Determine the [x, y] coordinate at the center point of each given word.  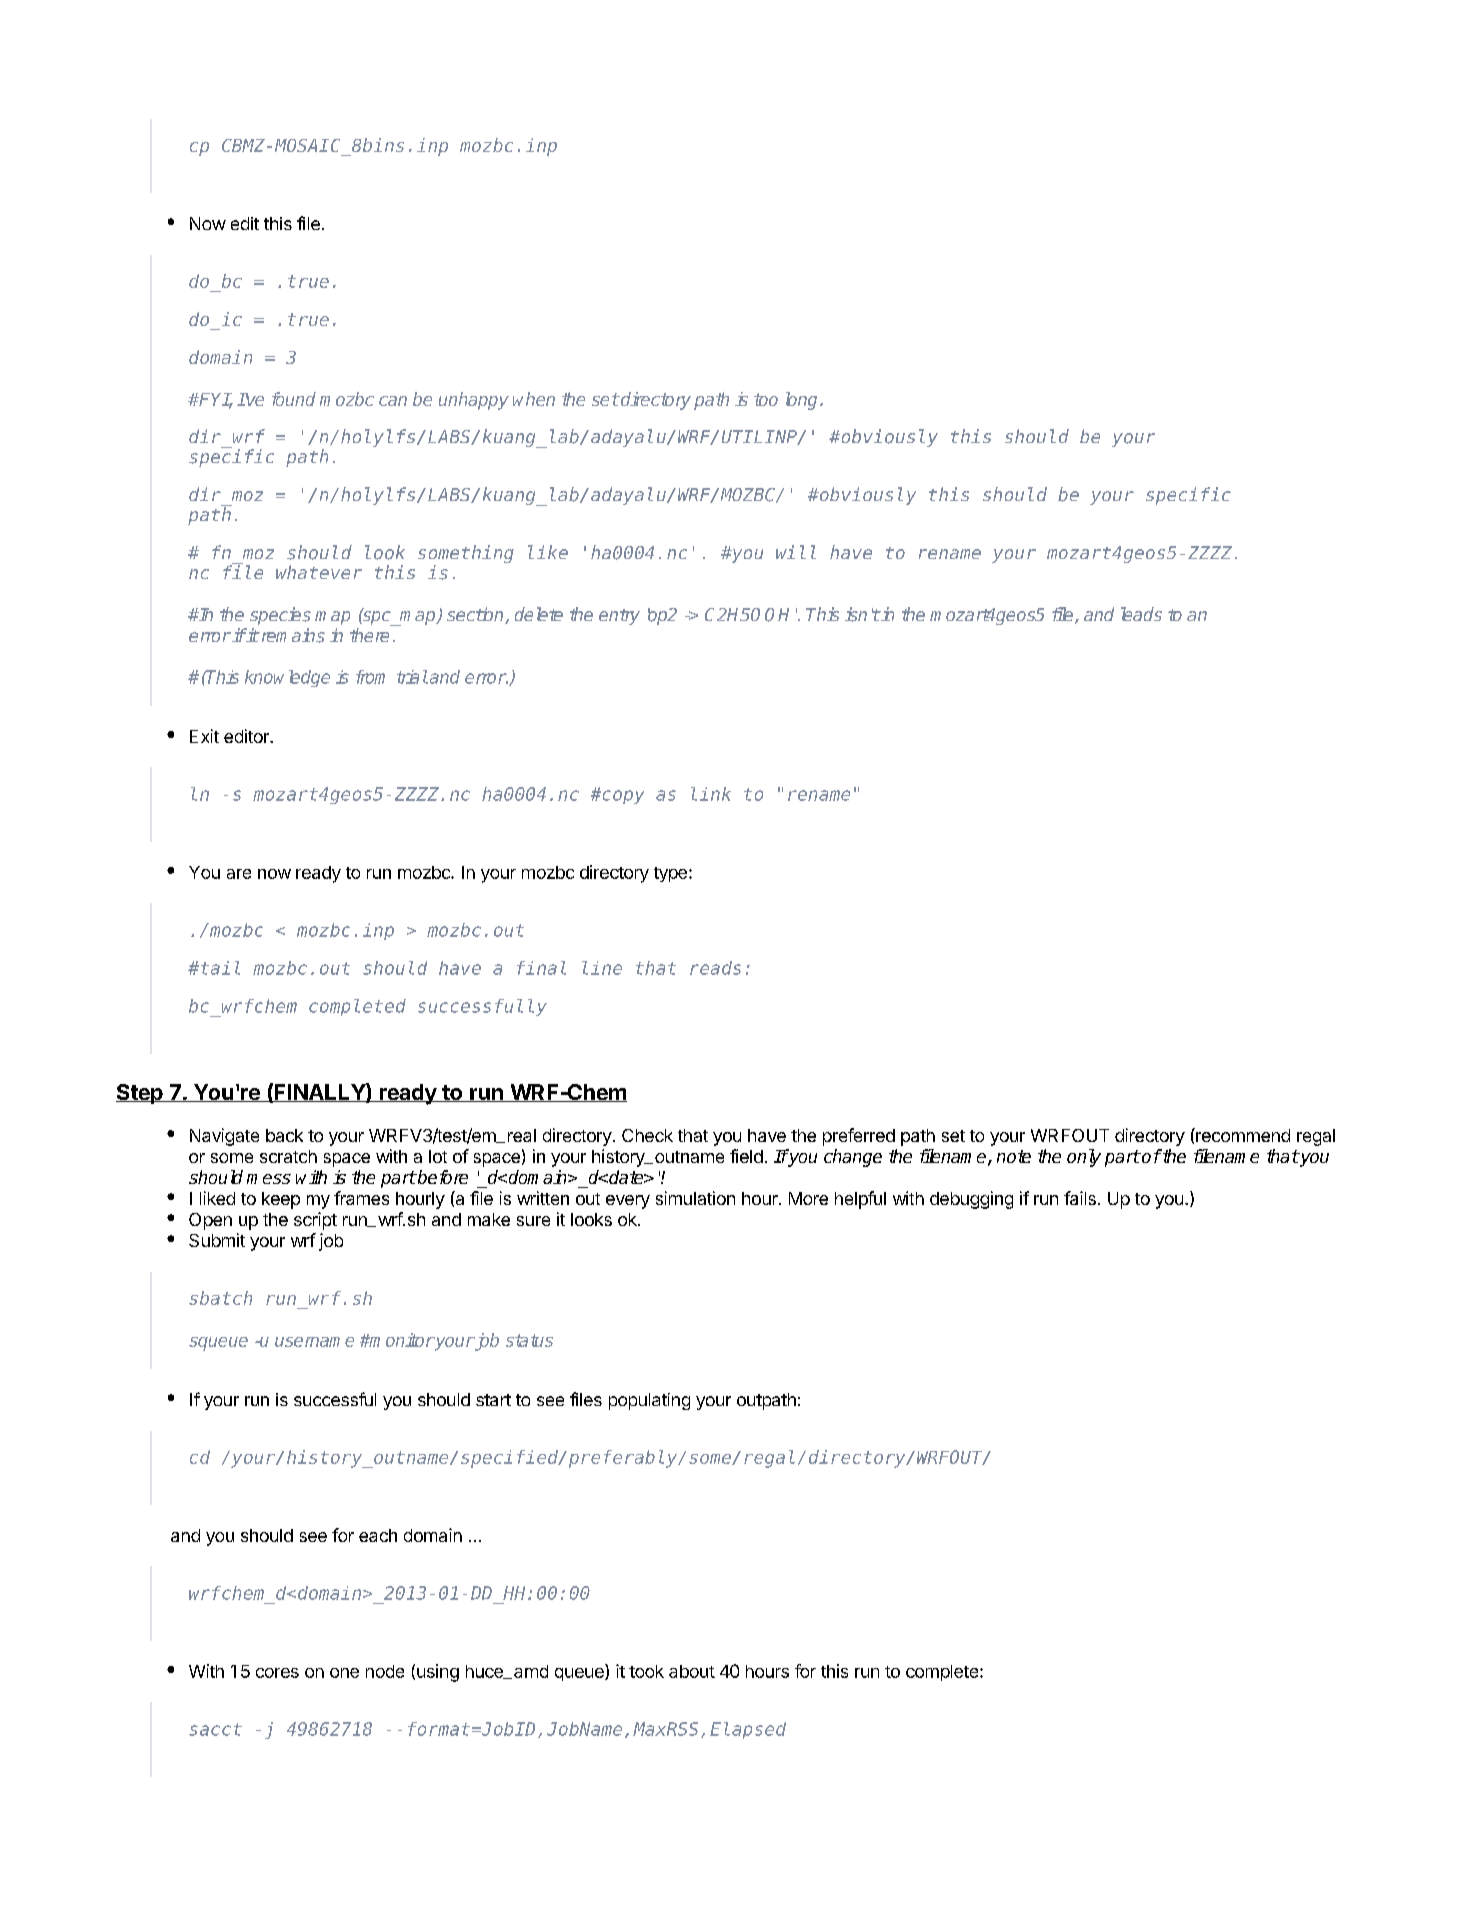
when [534, 399]
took [646, 1671]
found [294, 399]
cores [277, 1673]
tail [220, 968]
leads [1141, 614]
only [1084, 1158]
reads [715, 968]
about [692, 1671]
